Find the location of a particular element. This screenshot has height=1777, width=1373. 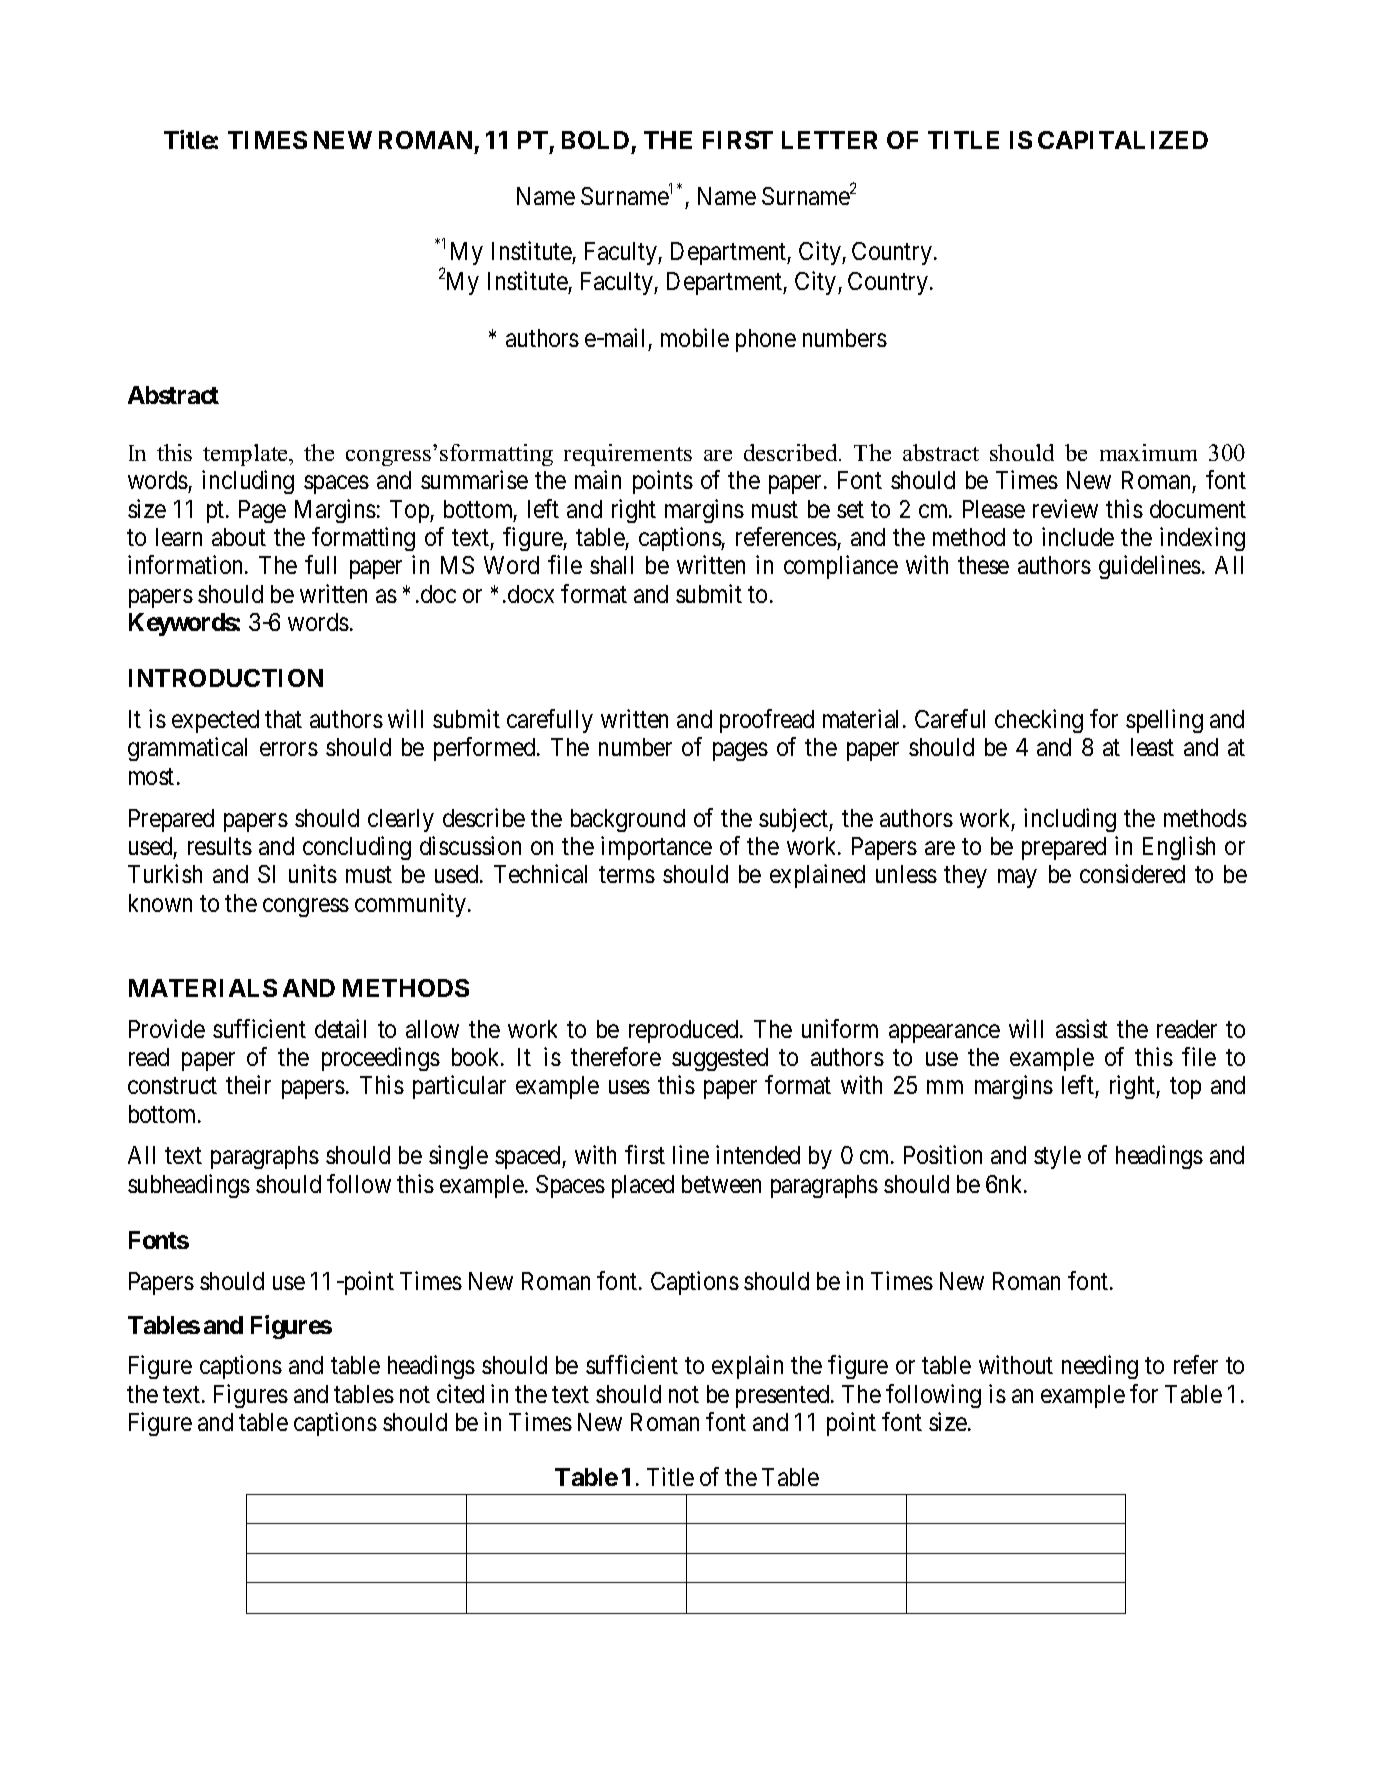

suggested is located at coordinates (720, 1059).
